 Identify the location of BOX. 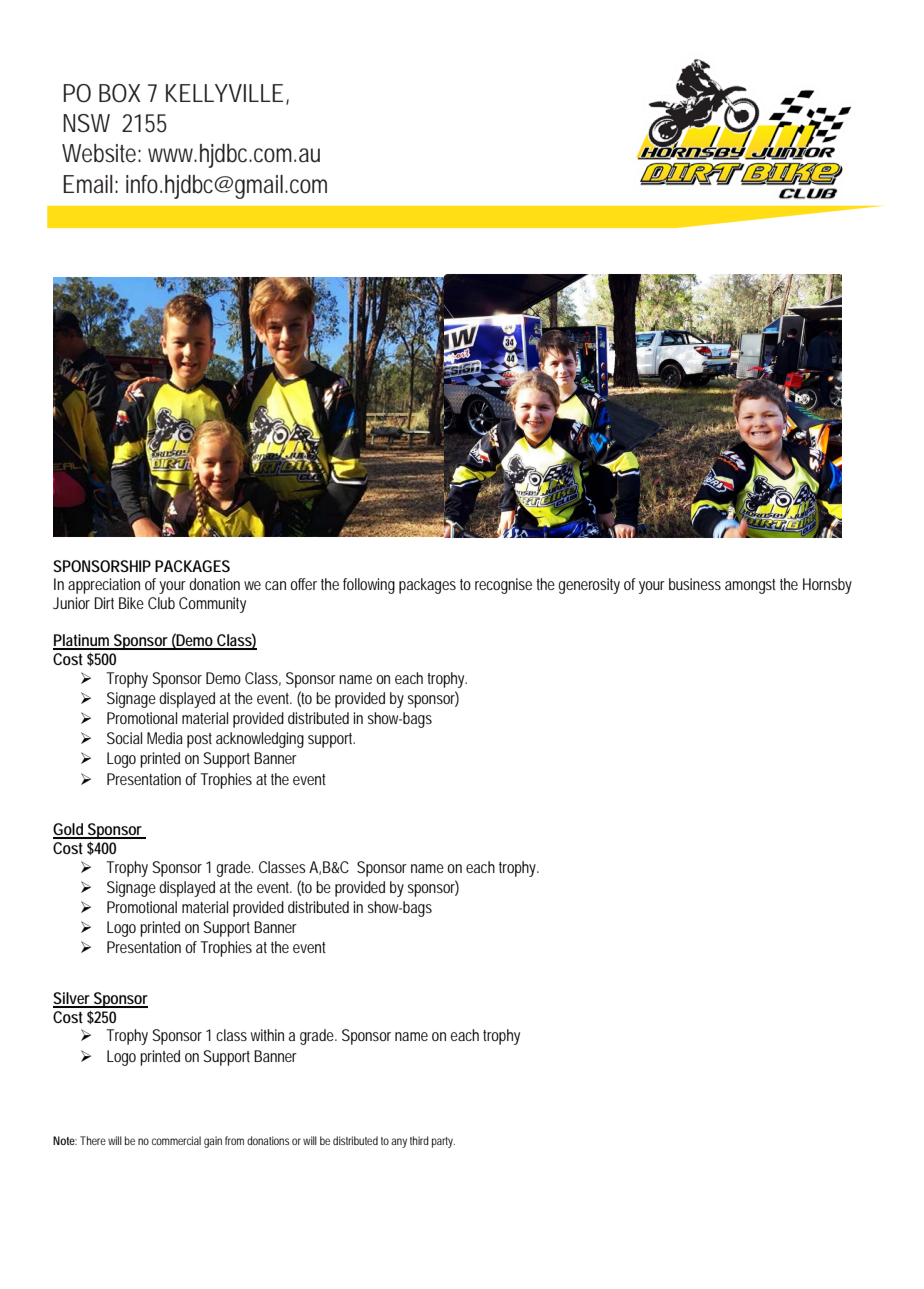
(120, 93).
